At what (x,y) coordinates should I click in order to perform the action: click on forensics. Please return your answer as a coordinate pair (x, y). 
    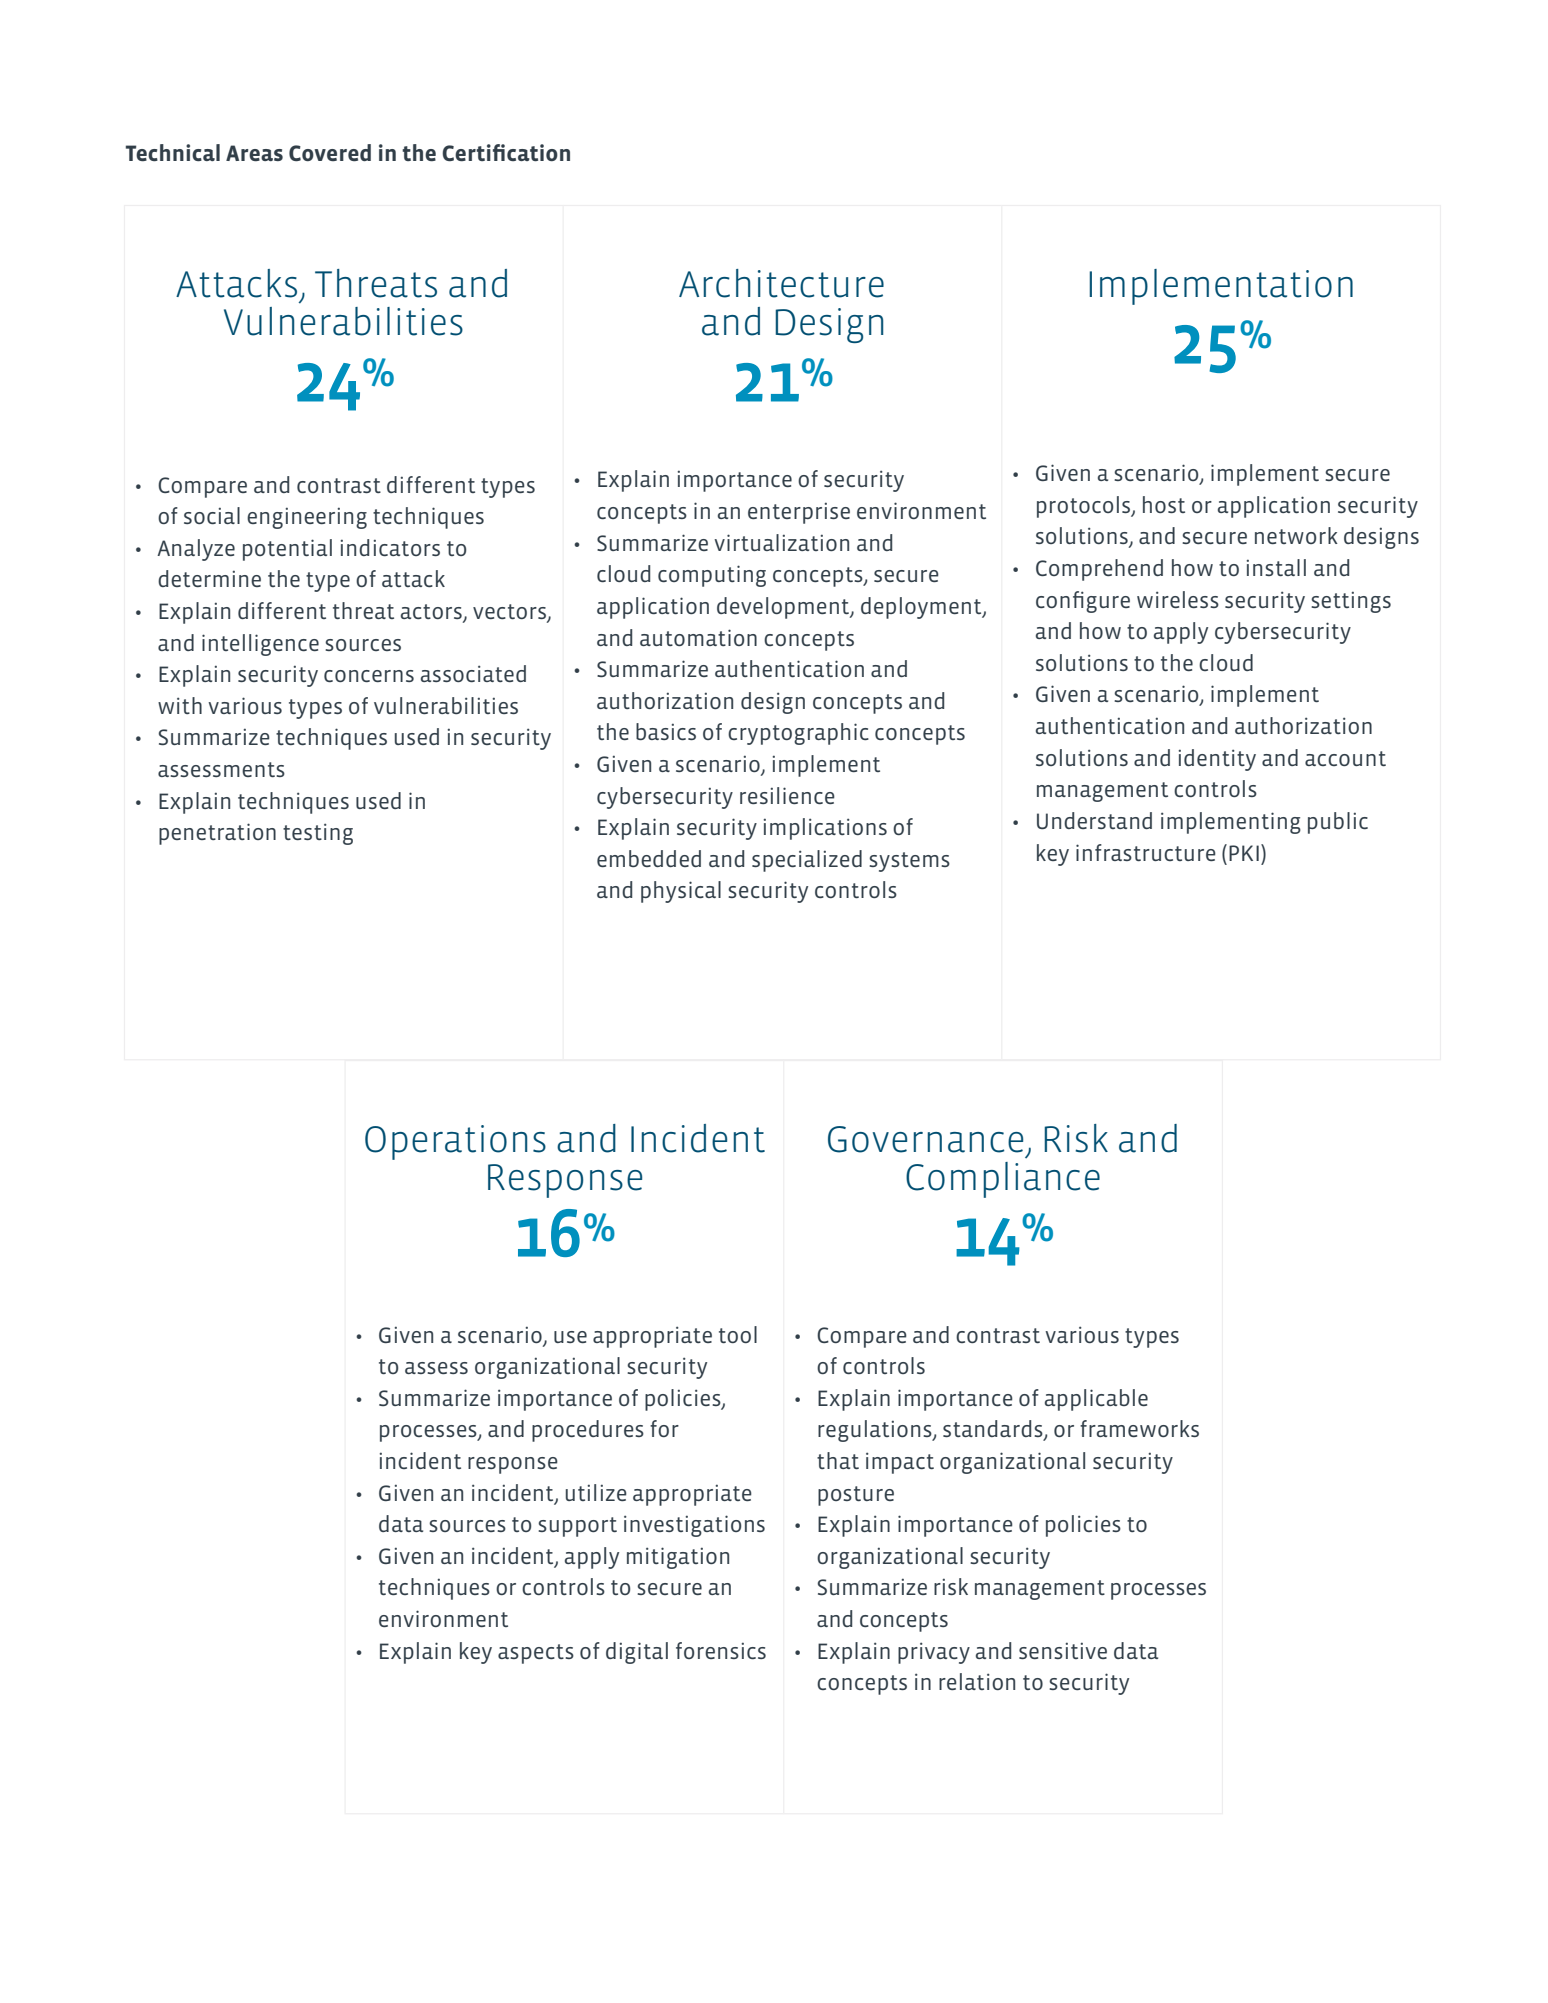
    Looking at the image, I should click on (721, 1650).
